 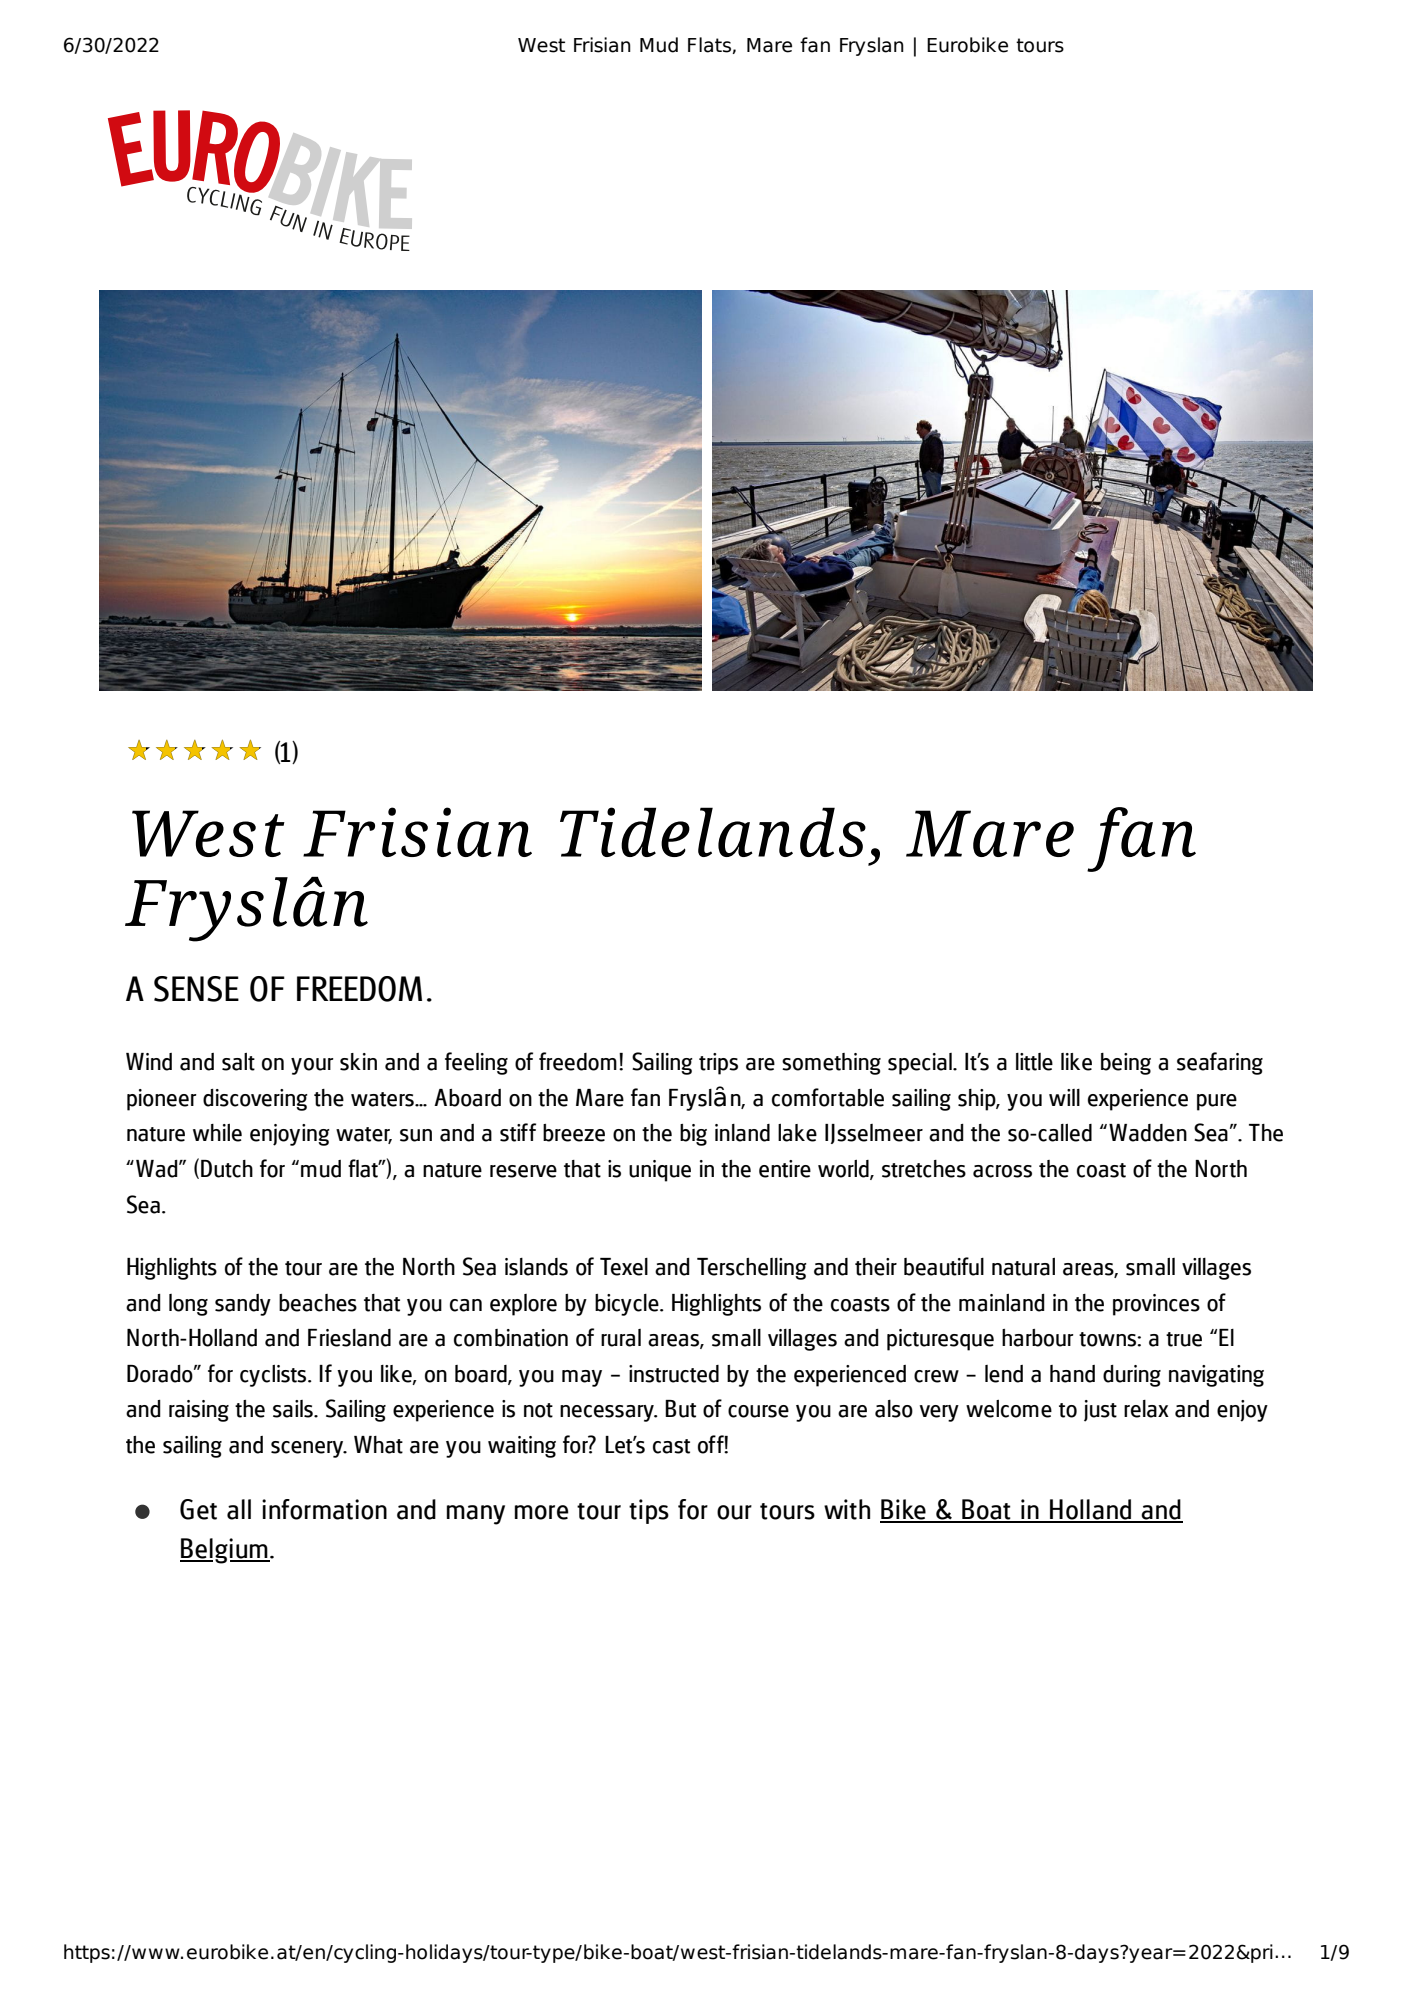 I want to click on Belgium, so click(x=225, y=1551).
